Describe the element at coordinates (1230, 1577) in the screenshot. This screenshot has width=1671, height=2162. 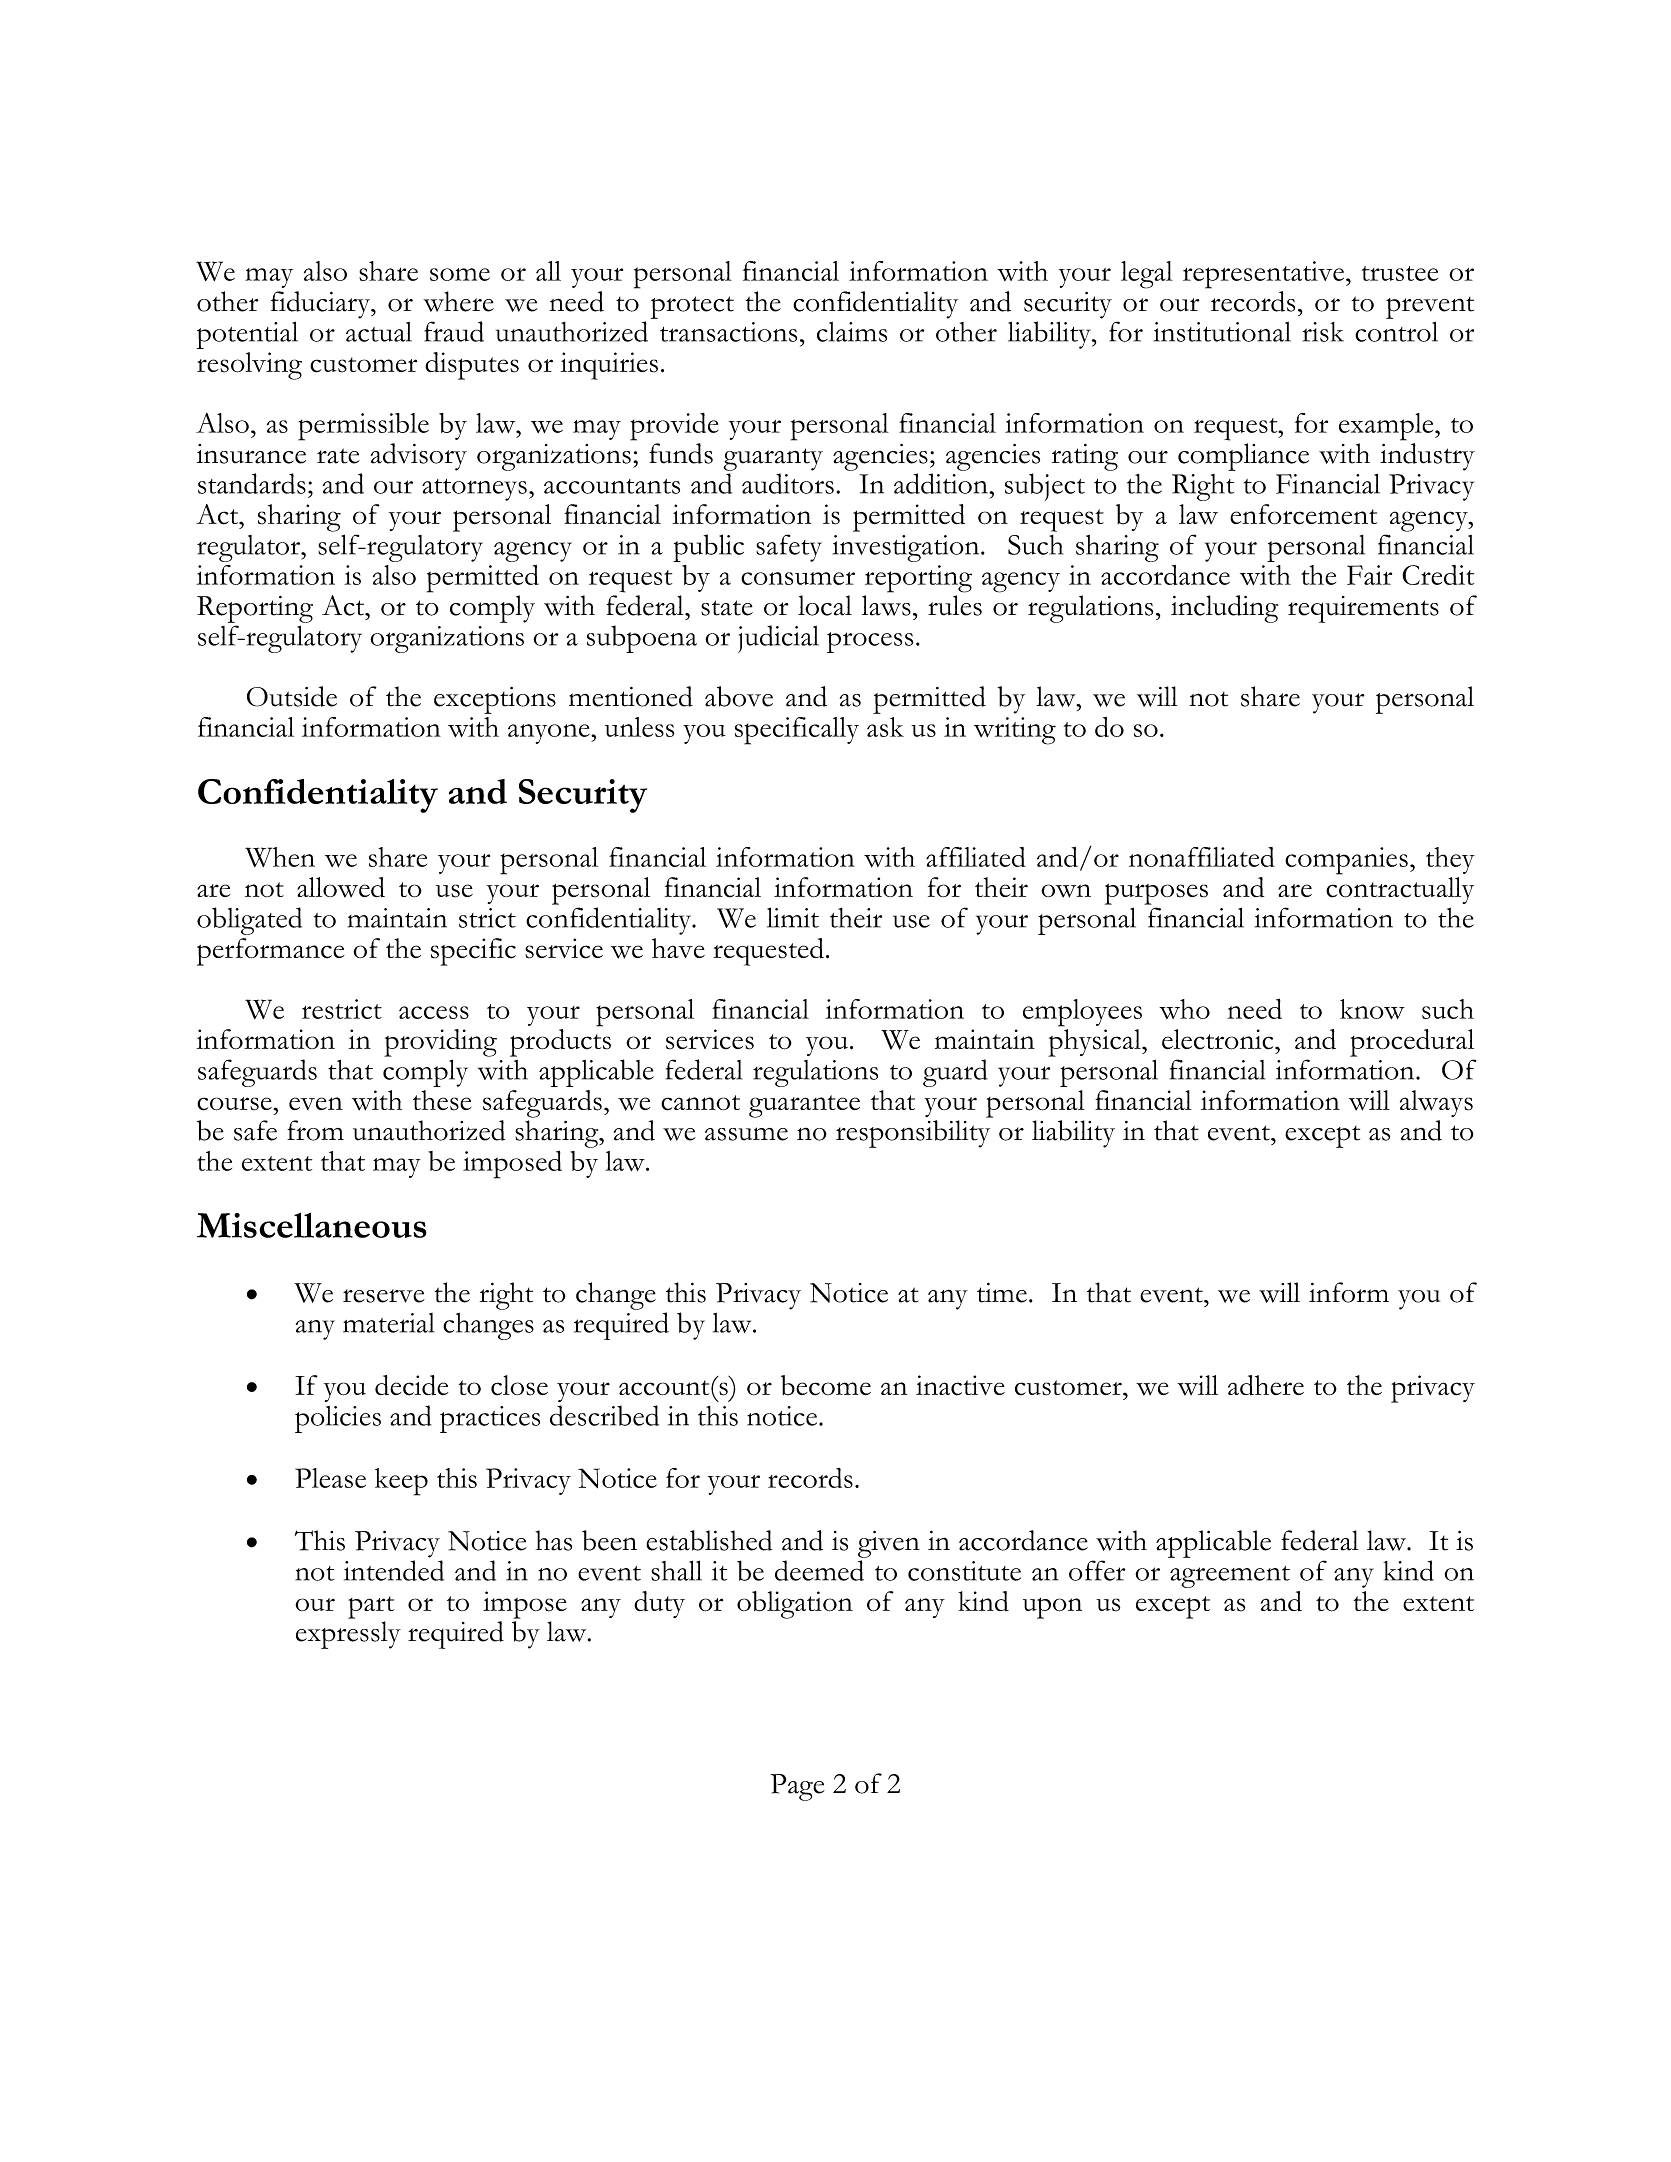
I see `agreement` at that location.
